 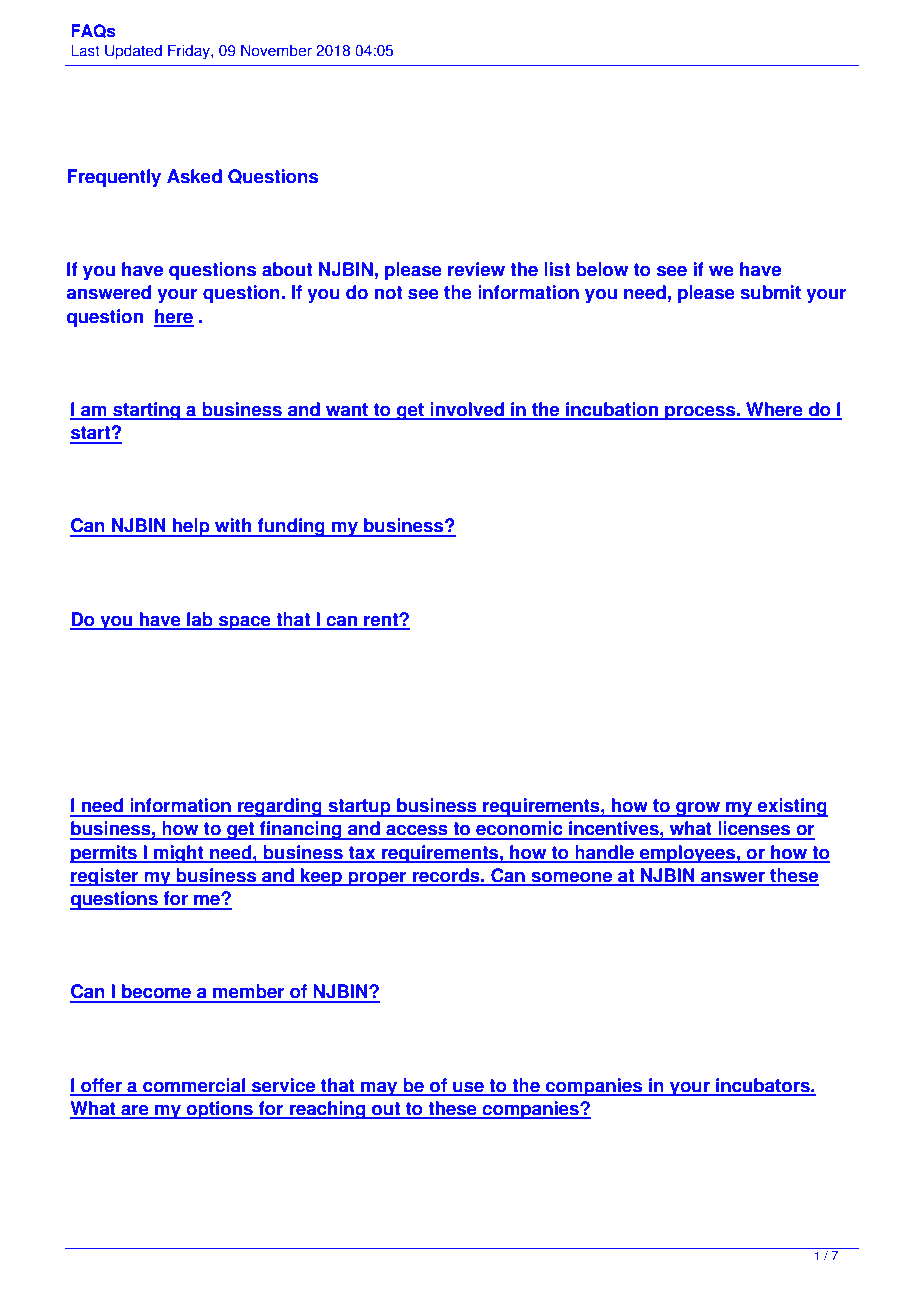 I want to click on November, so click(x=276, y=50).
